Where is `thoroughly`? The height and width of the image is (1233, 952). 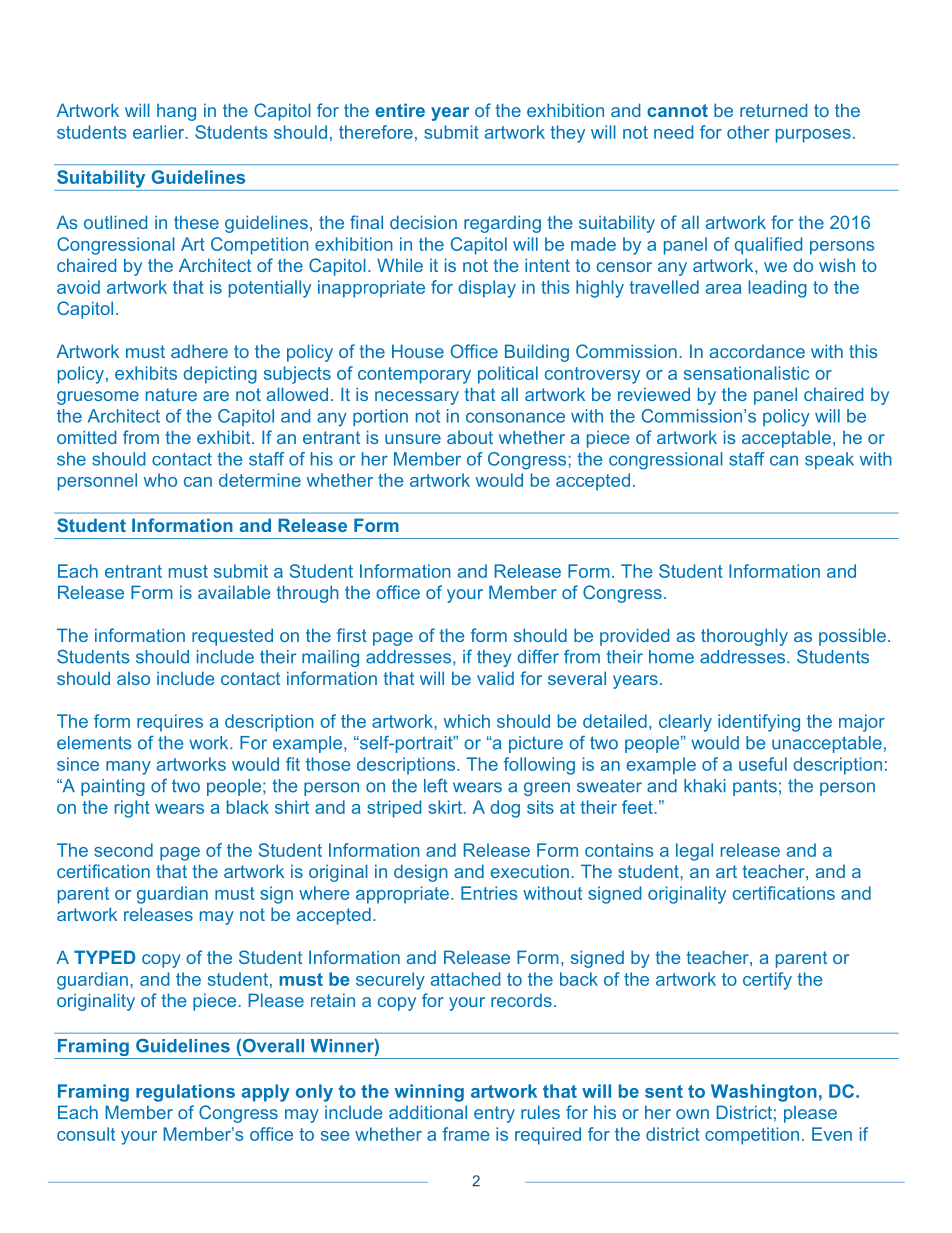
thoroughly is located at coordinates (744, 637).
